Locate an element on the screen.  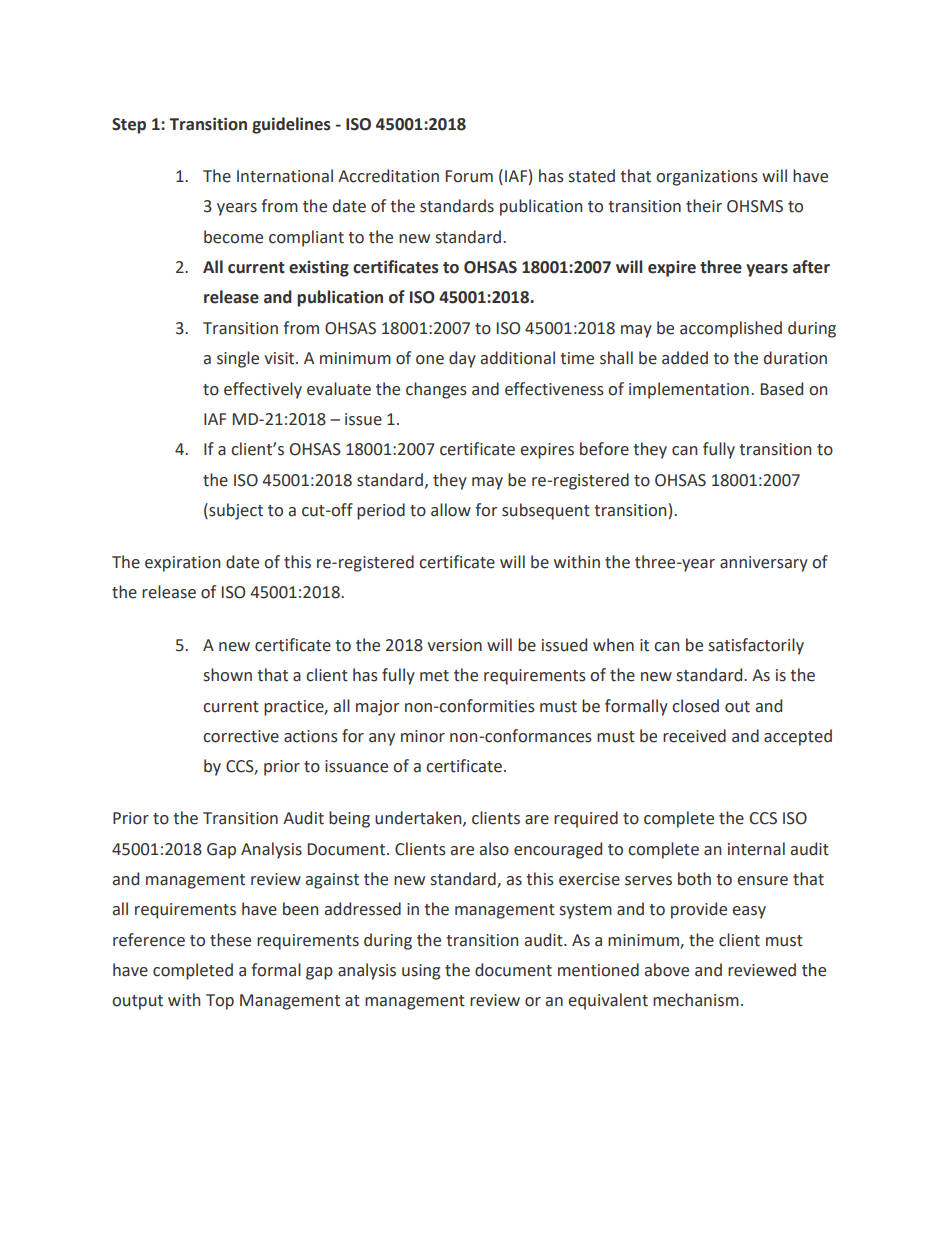
closed is located at coordinates (695, 706).
